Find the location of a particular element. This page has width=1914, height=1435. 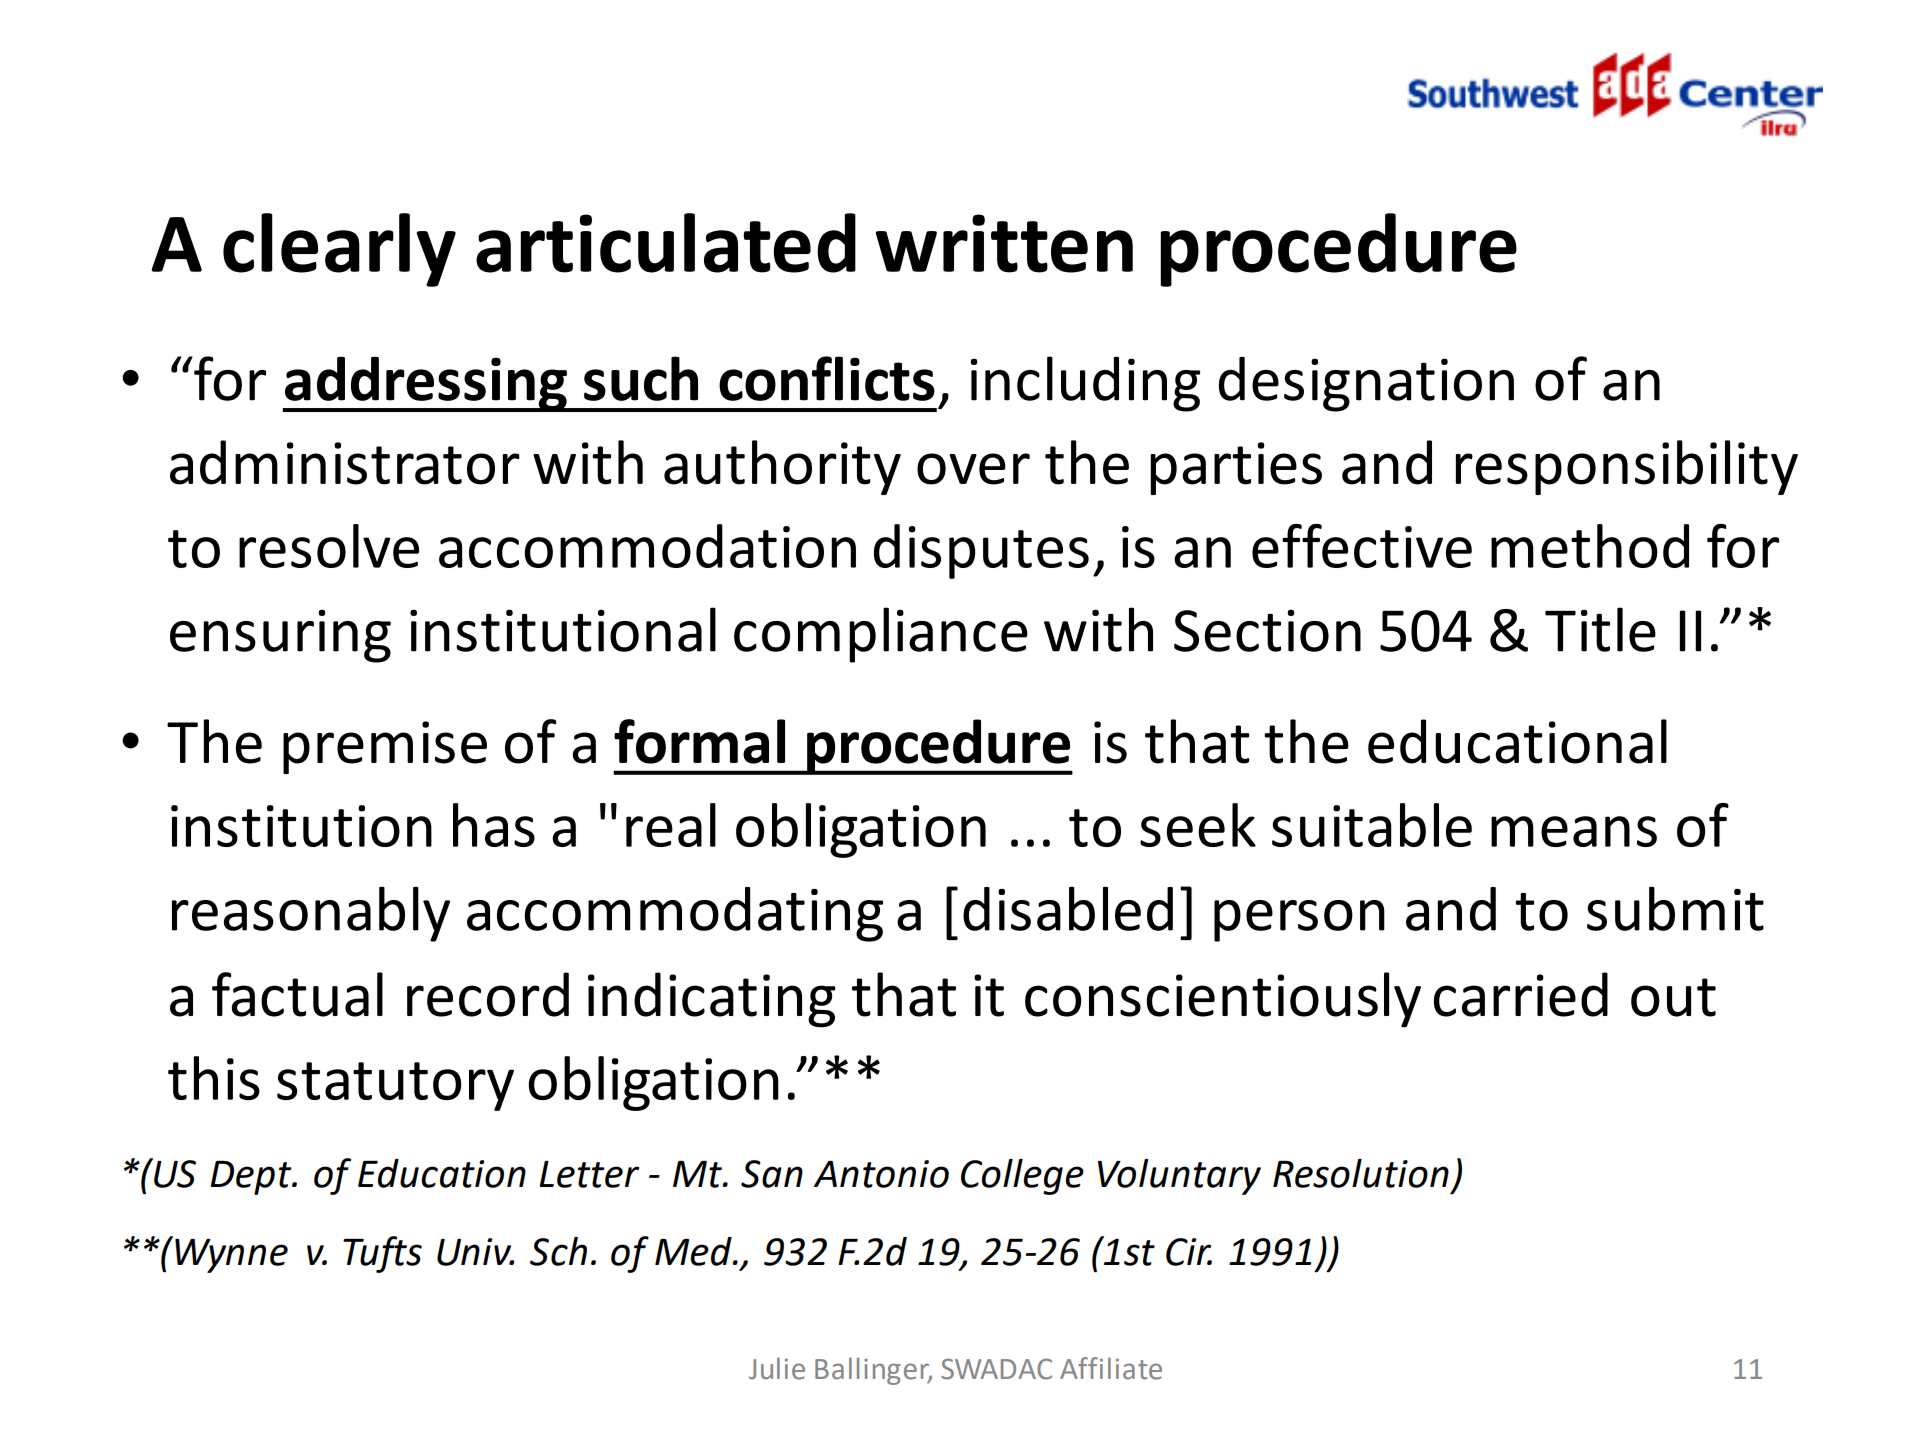

compliance is located at coordinates (881, 635).
